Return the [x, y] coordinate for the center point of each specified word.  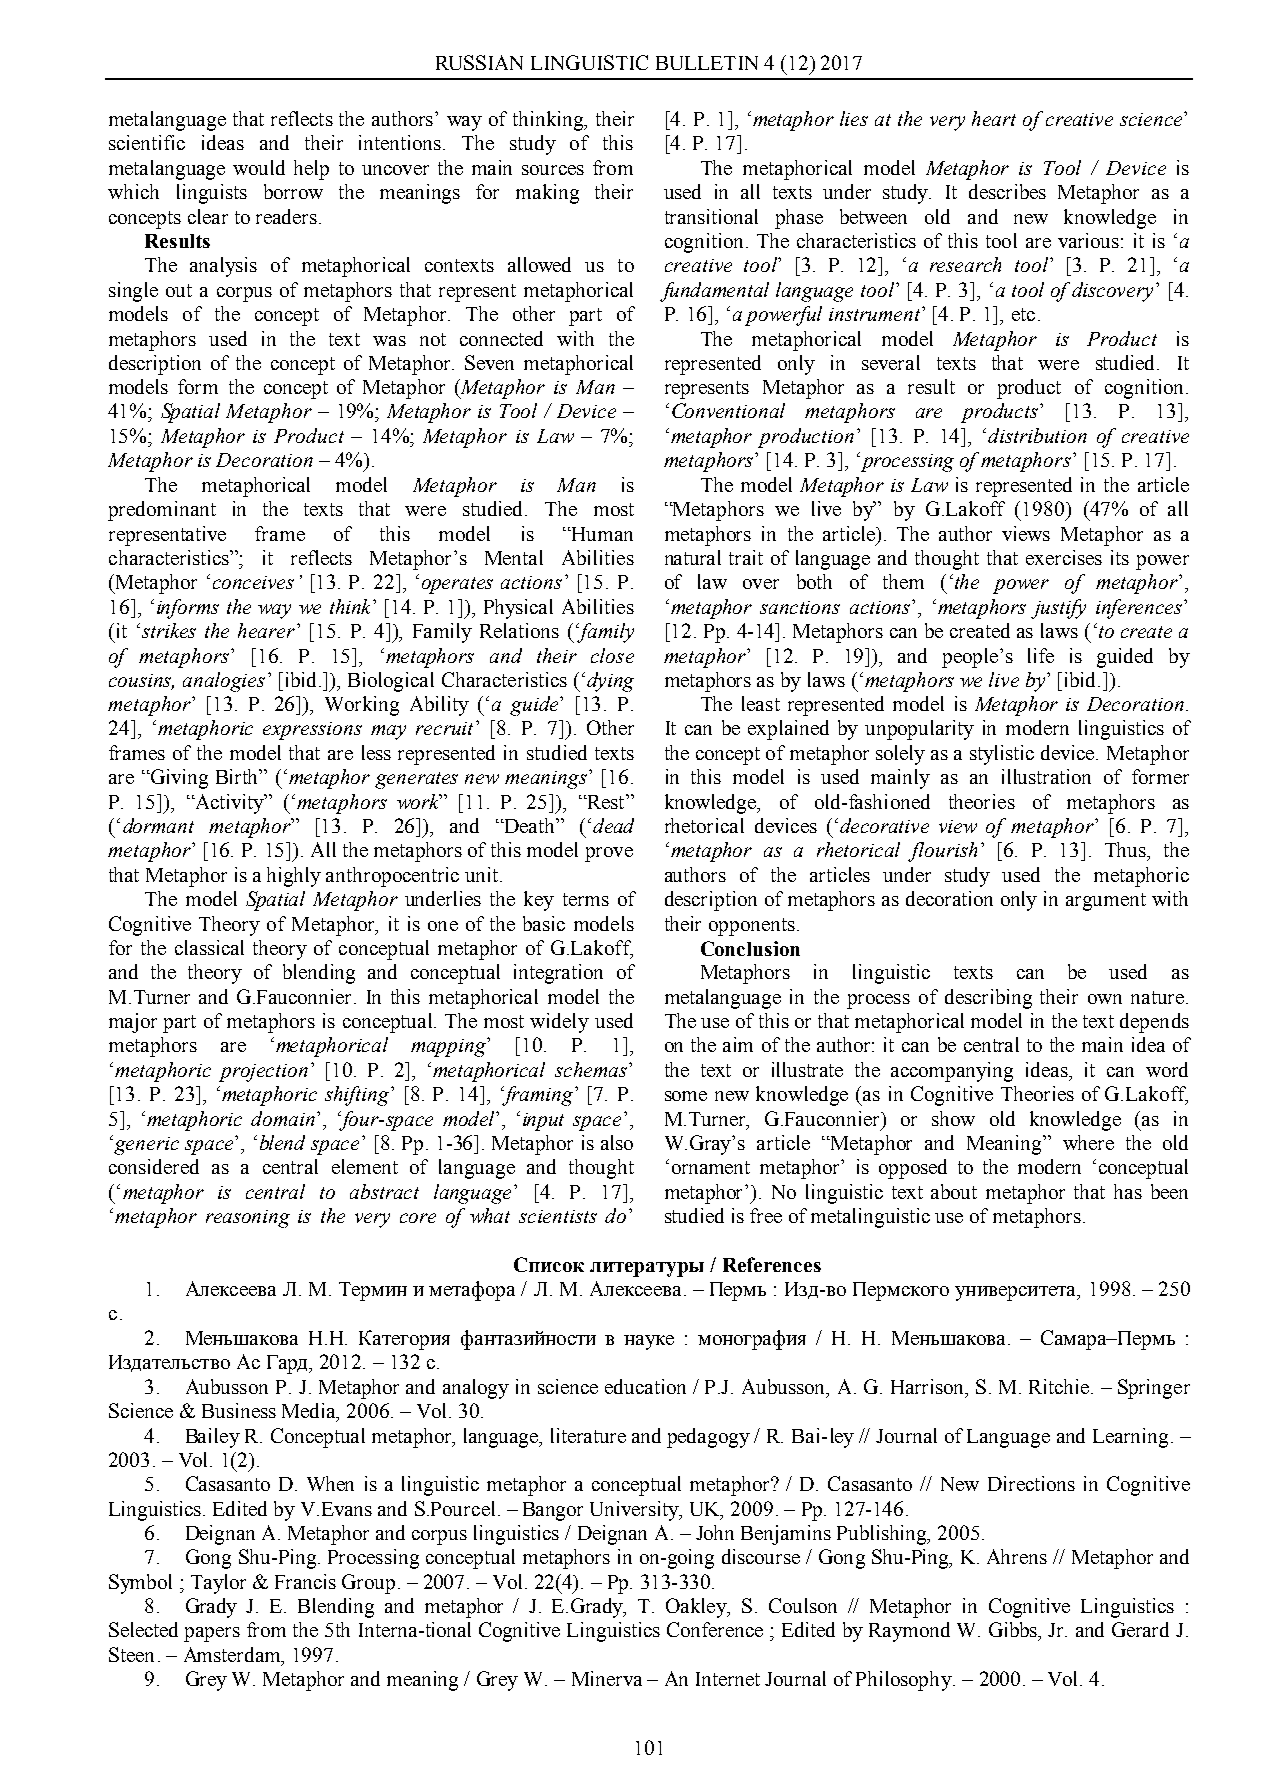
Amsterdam [233, 1656]
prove [609, 854]
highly [294, 877]
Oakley [698, 1608]
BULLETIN [707, 63]
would [259, 167]
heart [994, 118]
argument [1106, 902]
